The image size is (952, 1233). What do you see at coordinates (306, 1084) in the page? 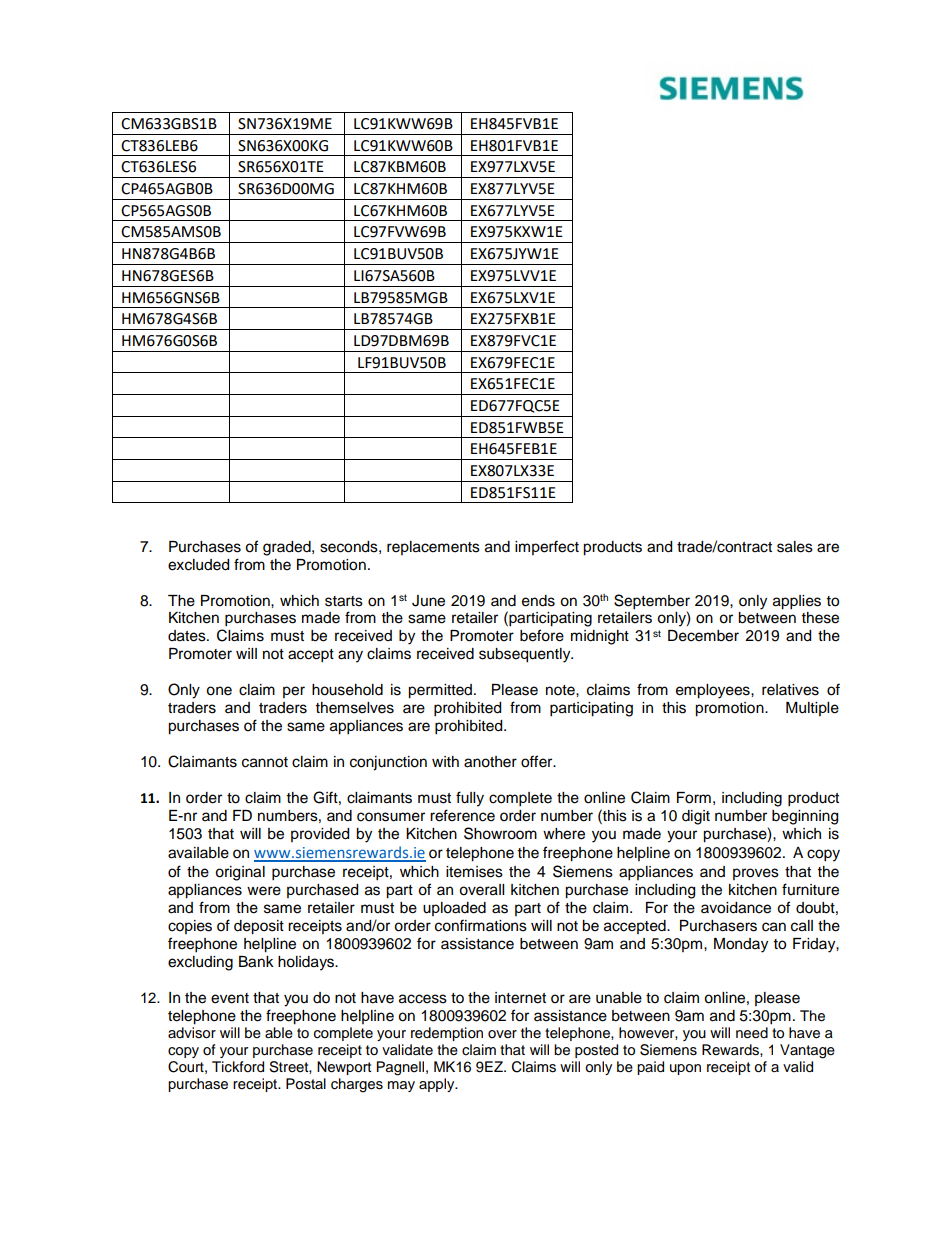
I see `Postal` at bounding box center [306, 1084].
